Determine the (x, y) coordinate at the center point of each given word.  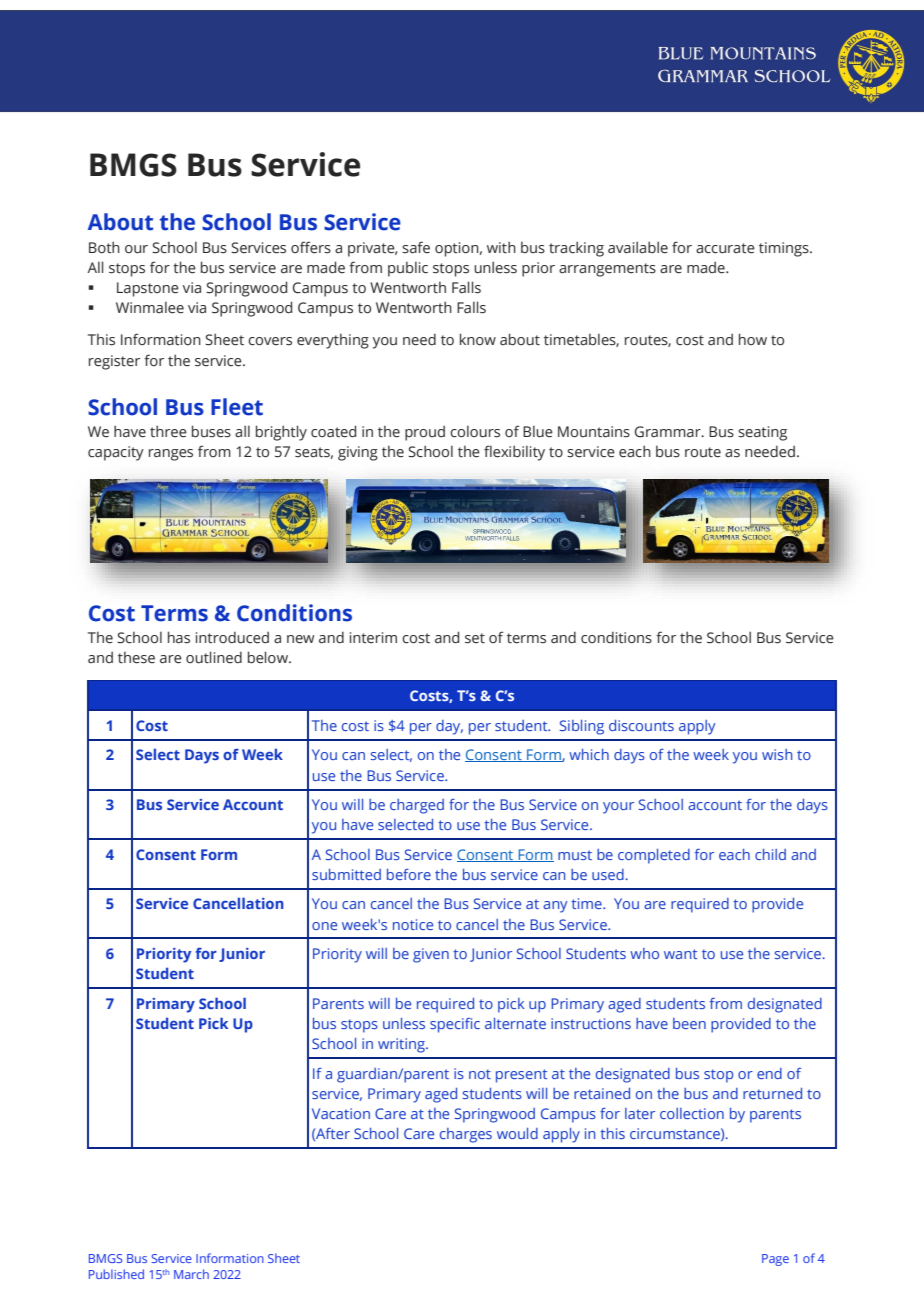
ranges (171, 455)
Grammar (669, 432)
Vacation (341, 1113)
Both (104, 247)
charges (466, 1135)
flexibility (514, 453)
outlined (214, 657)
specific (455, 1025)
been (689, 1023)
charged (417, 806)
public (408, 269)
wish (777, 754)
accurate (725, 248)
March (191, 1274)
